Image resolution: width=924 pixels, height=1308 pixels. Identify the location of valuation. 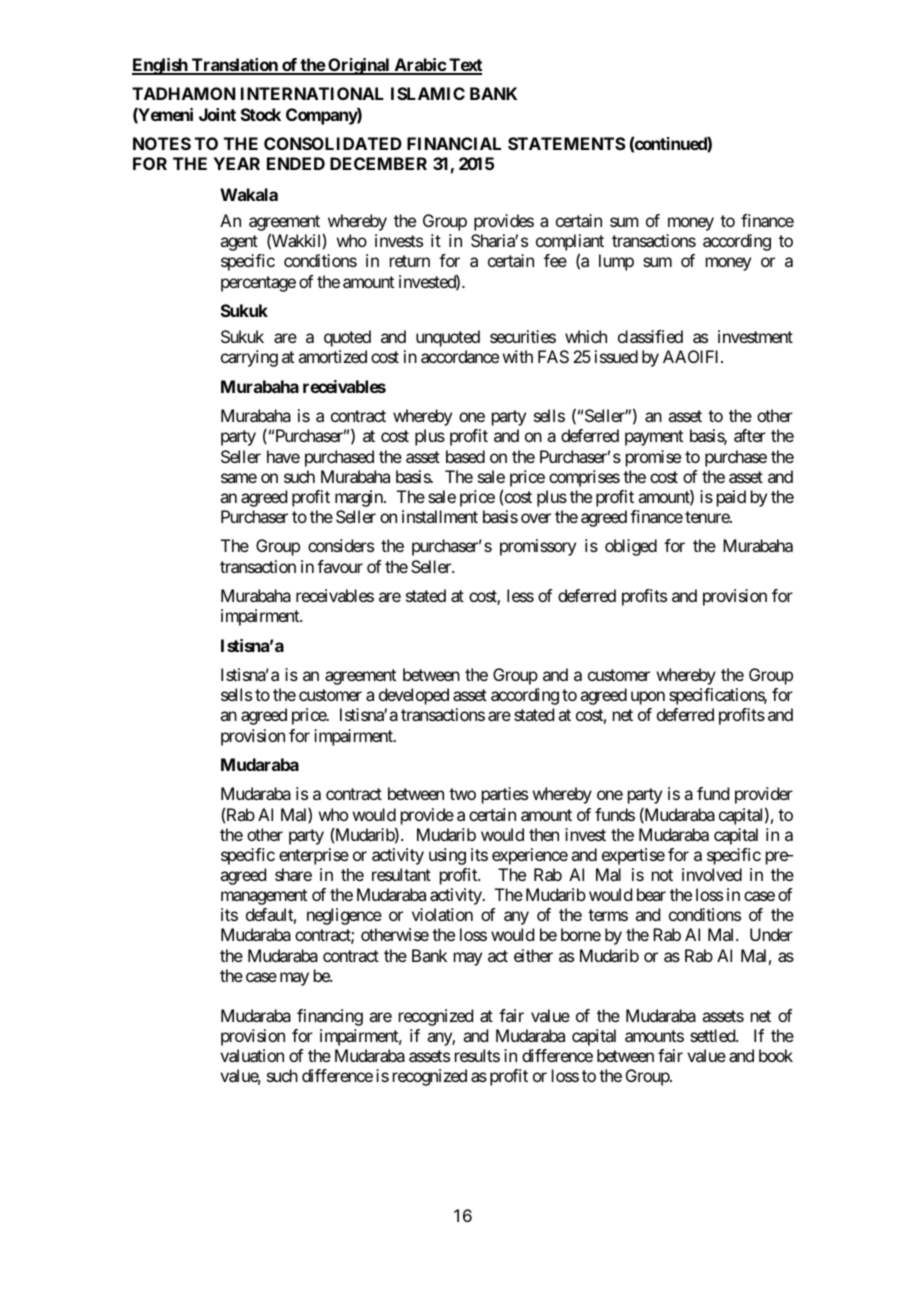
(252, 1055).
